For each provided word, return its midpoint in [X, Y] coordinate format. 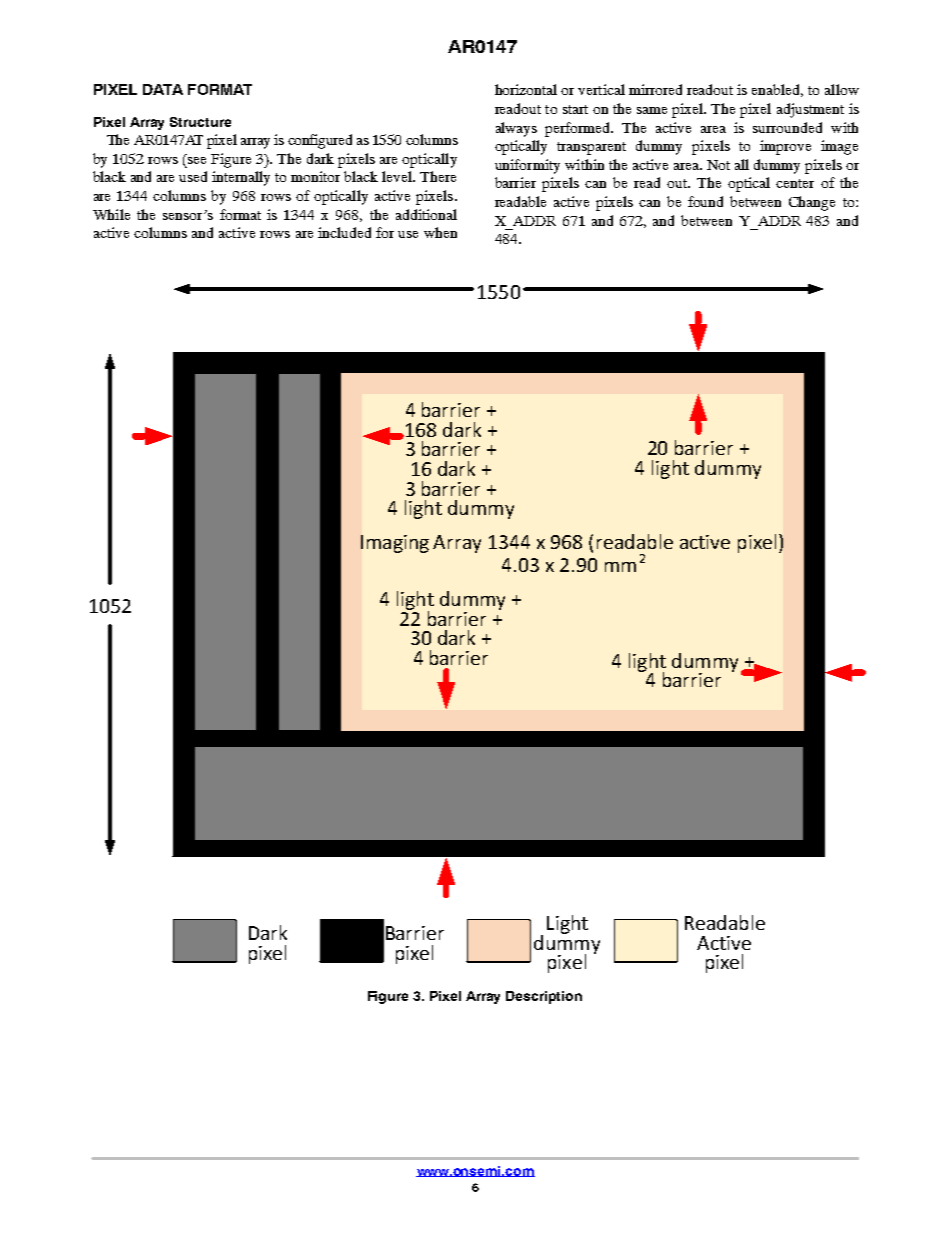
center [795, 183]
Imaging [395, 544]
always [516, 129]
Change [812, 203]
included [344, 232]
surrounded [787, 127]
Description [544, 997]
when [440, 232]
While [111, 214]
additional [426, 214]
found [705, 201]
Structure [200, 122]
